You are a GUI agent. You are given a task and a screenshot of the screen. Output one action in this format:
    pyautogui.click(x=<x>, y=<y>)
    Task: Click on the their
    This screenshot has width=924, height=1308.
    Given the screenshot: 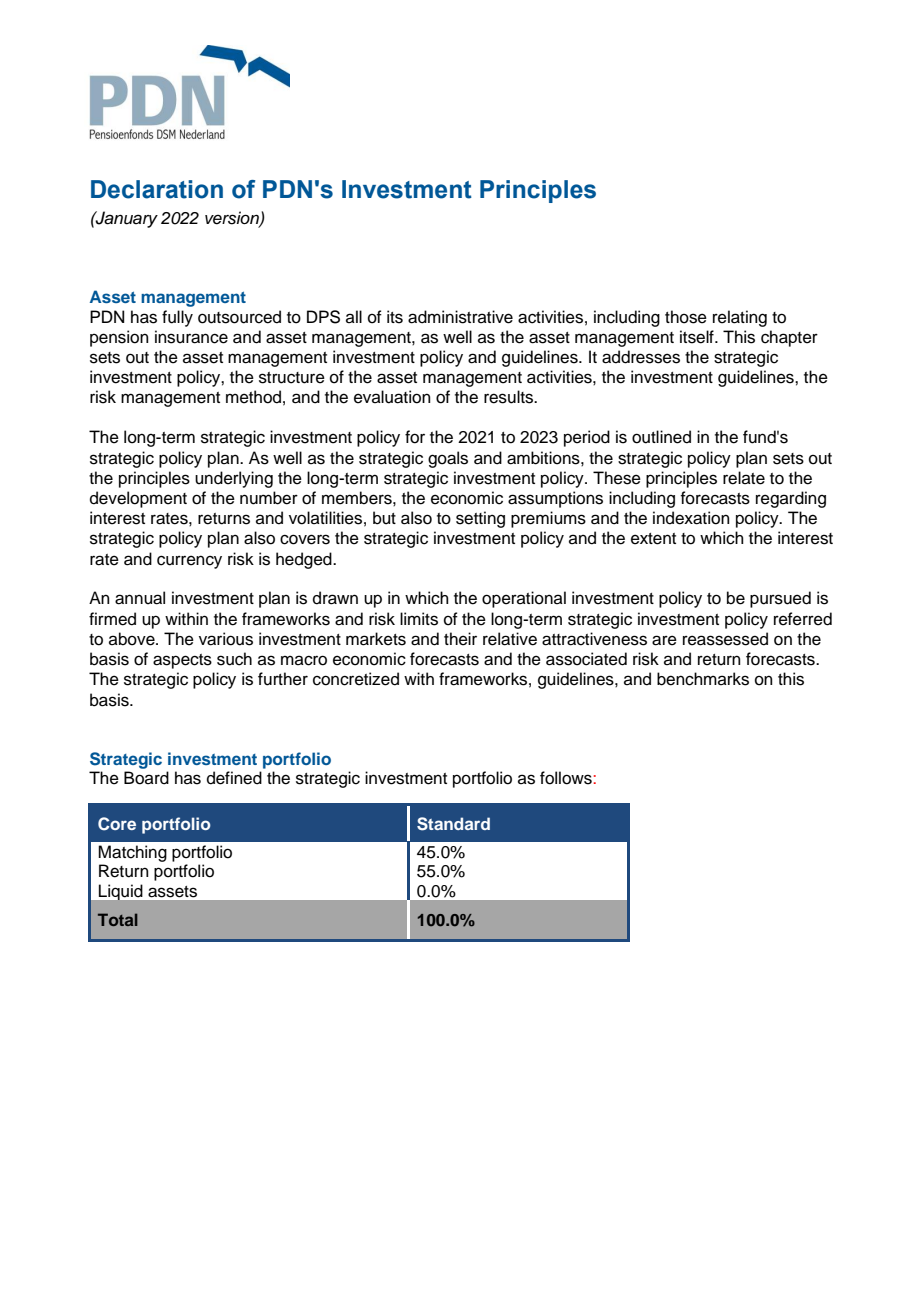 What is the action you would take?
    pyautogui.click(x=460, y=639)
